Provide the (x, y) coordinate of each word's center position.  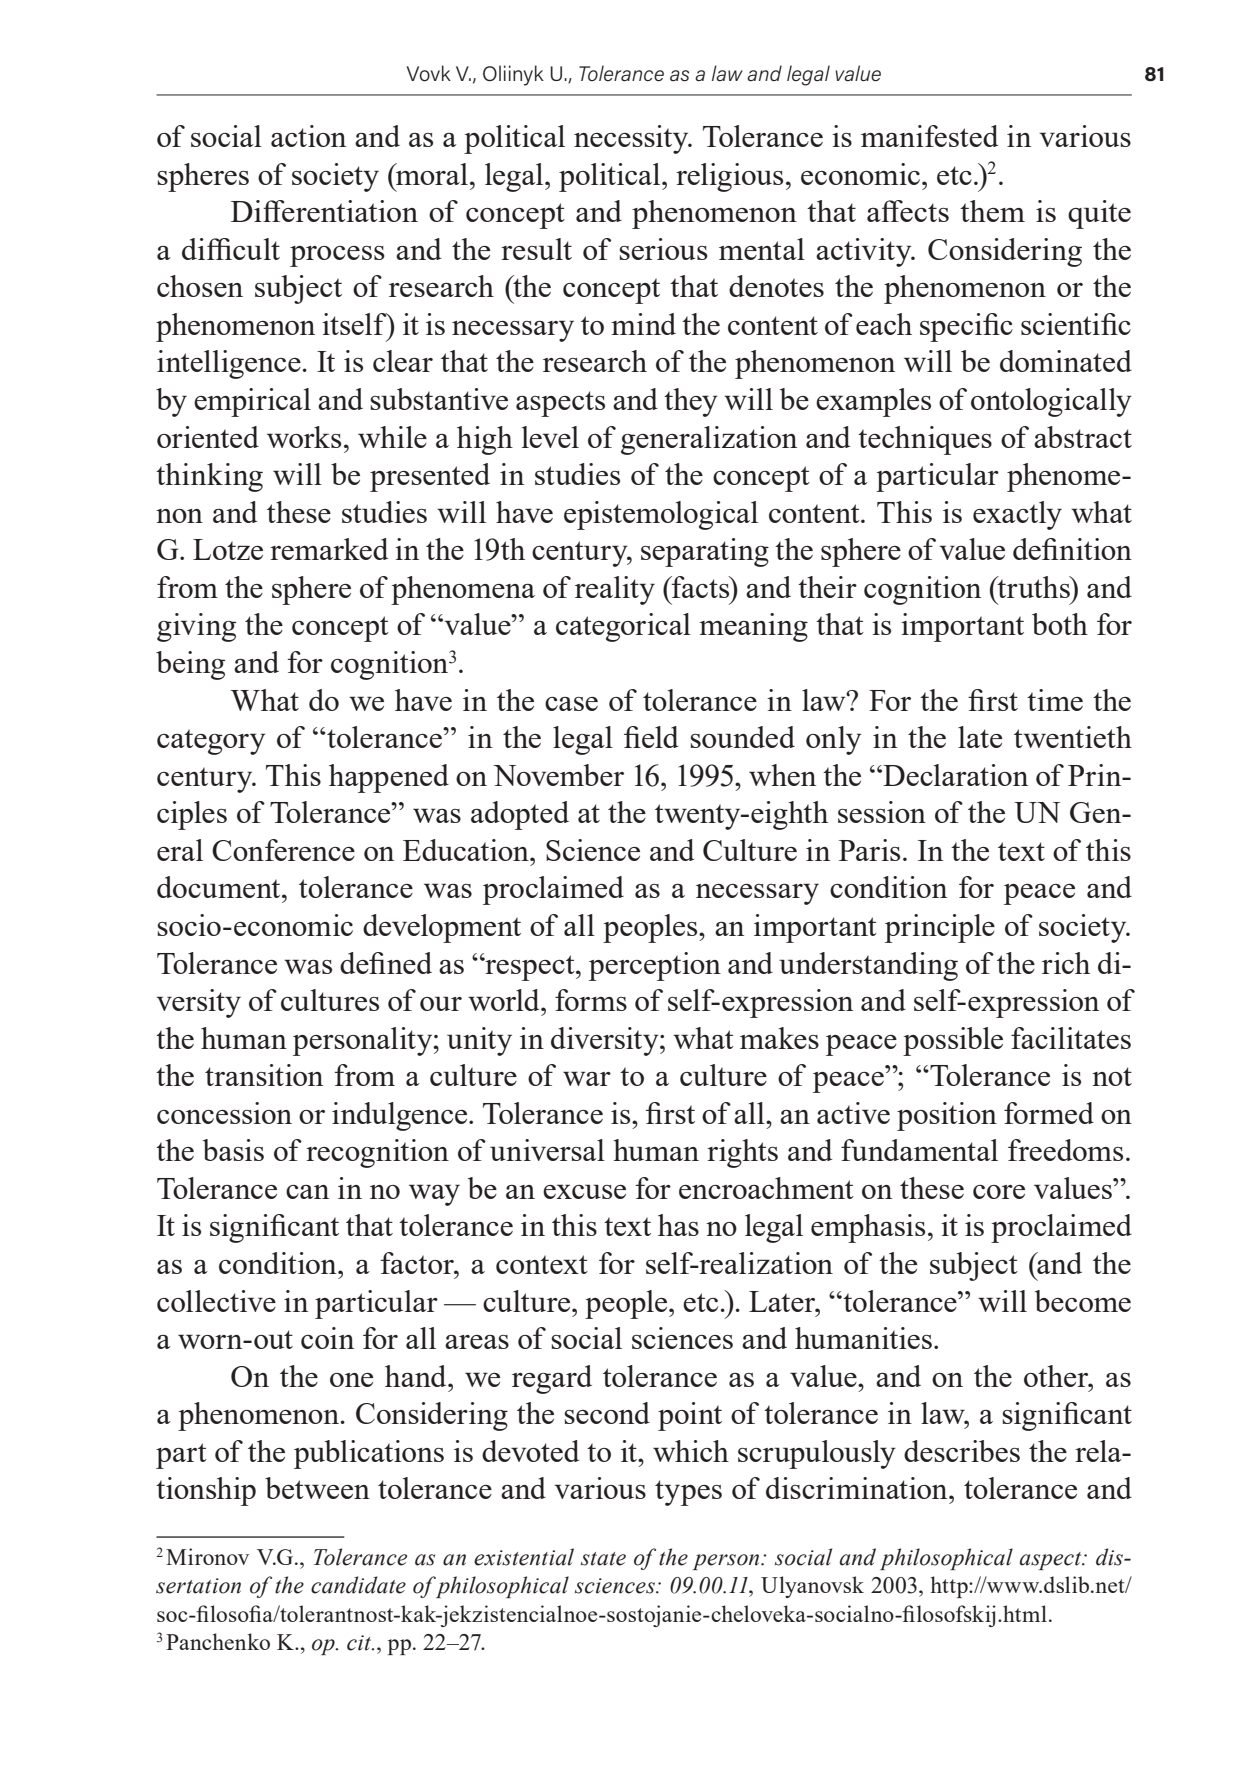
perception (655, 966)
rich (1066, 963)
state (603, 1559)
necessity (632, 139)
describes (962, 1451)
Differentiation (324, 211)
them (992, 211)
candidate (358, 1585)
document (220, 887)
